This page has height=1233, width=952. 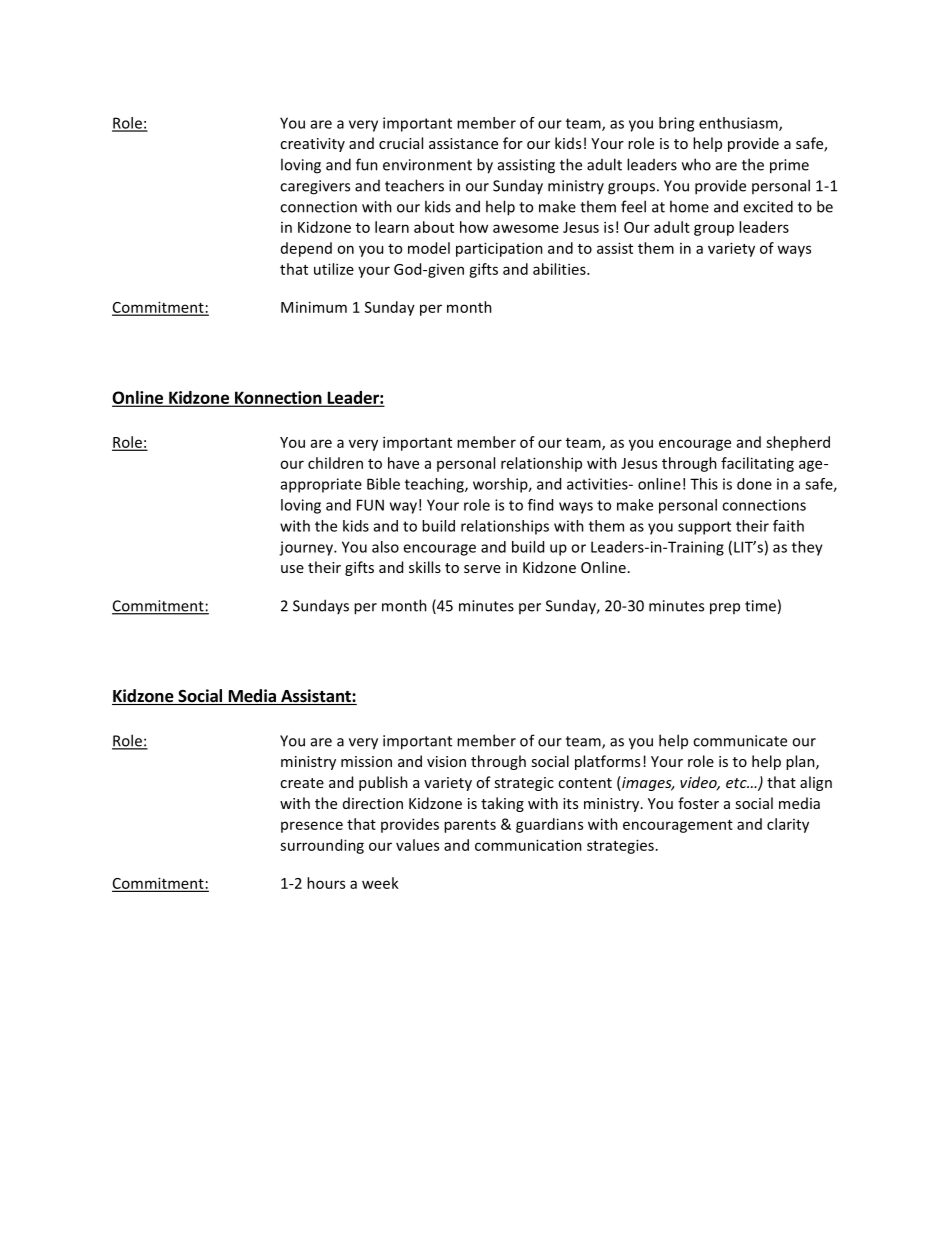 What do you see at coordinates (788, 825) in the page?
I see `clarity` at bounding box center [788, 825].
